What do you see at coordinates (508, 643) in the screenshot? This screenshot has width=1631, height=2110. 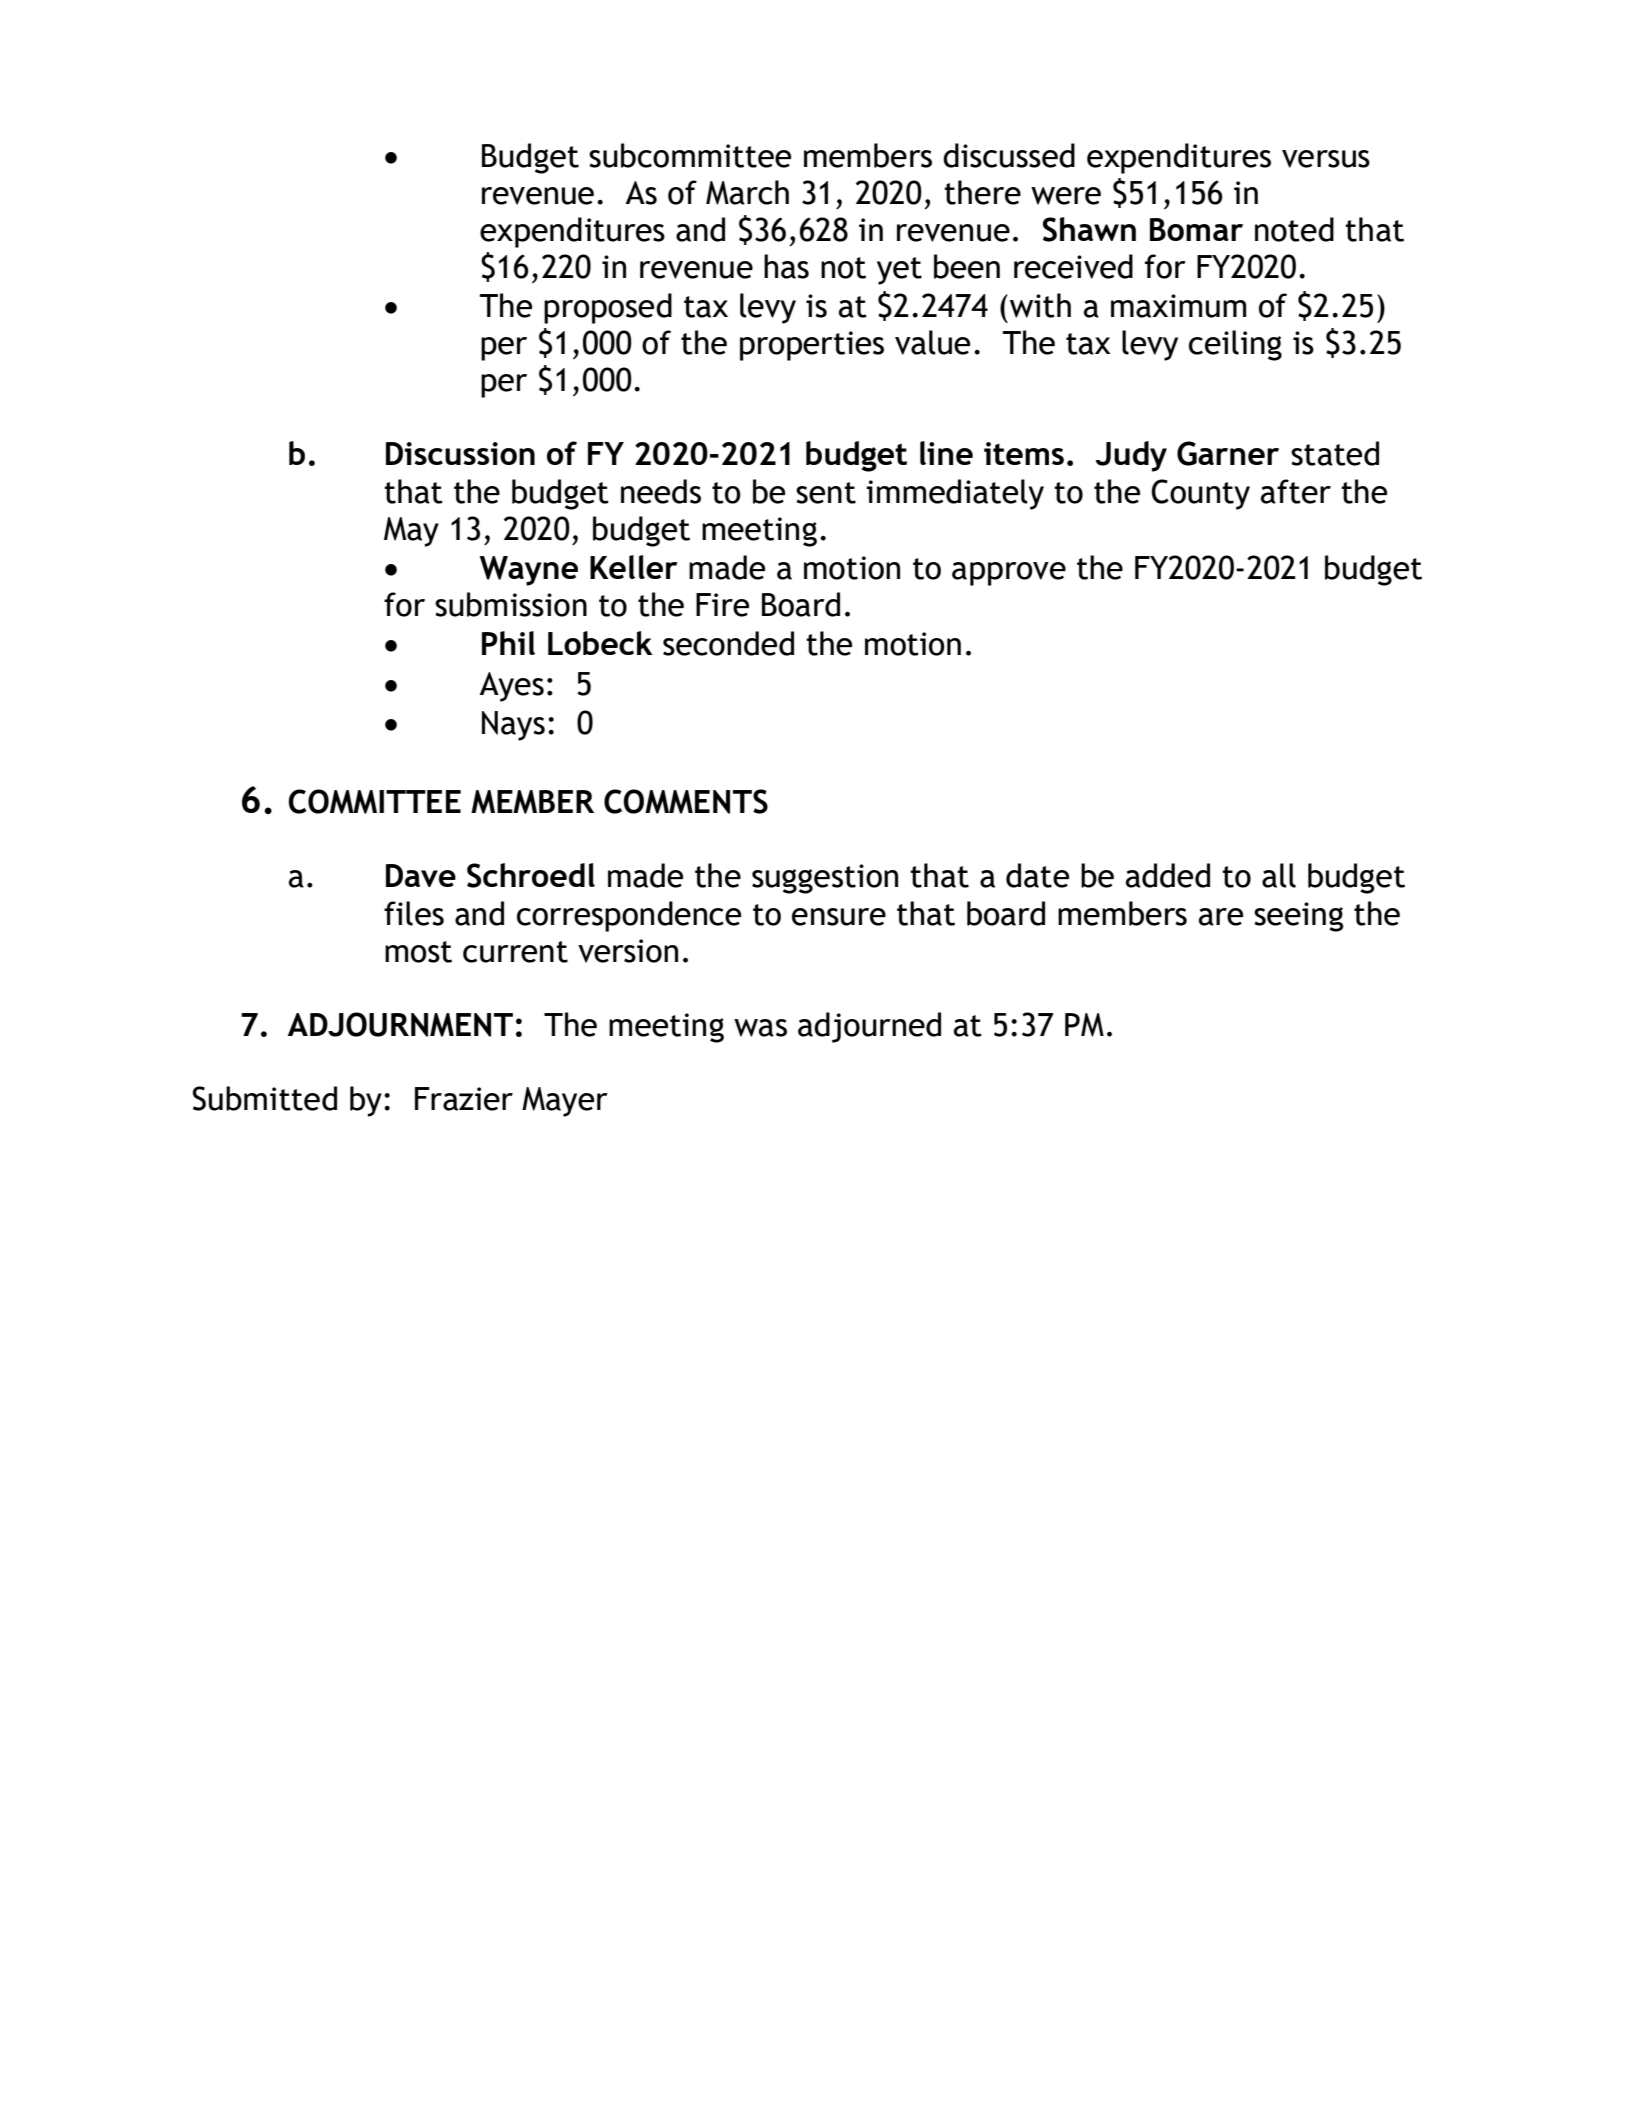 I see `Phil` at bounding box center [508, 643].
